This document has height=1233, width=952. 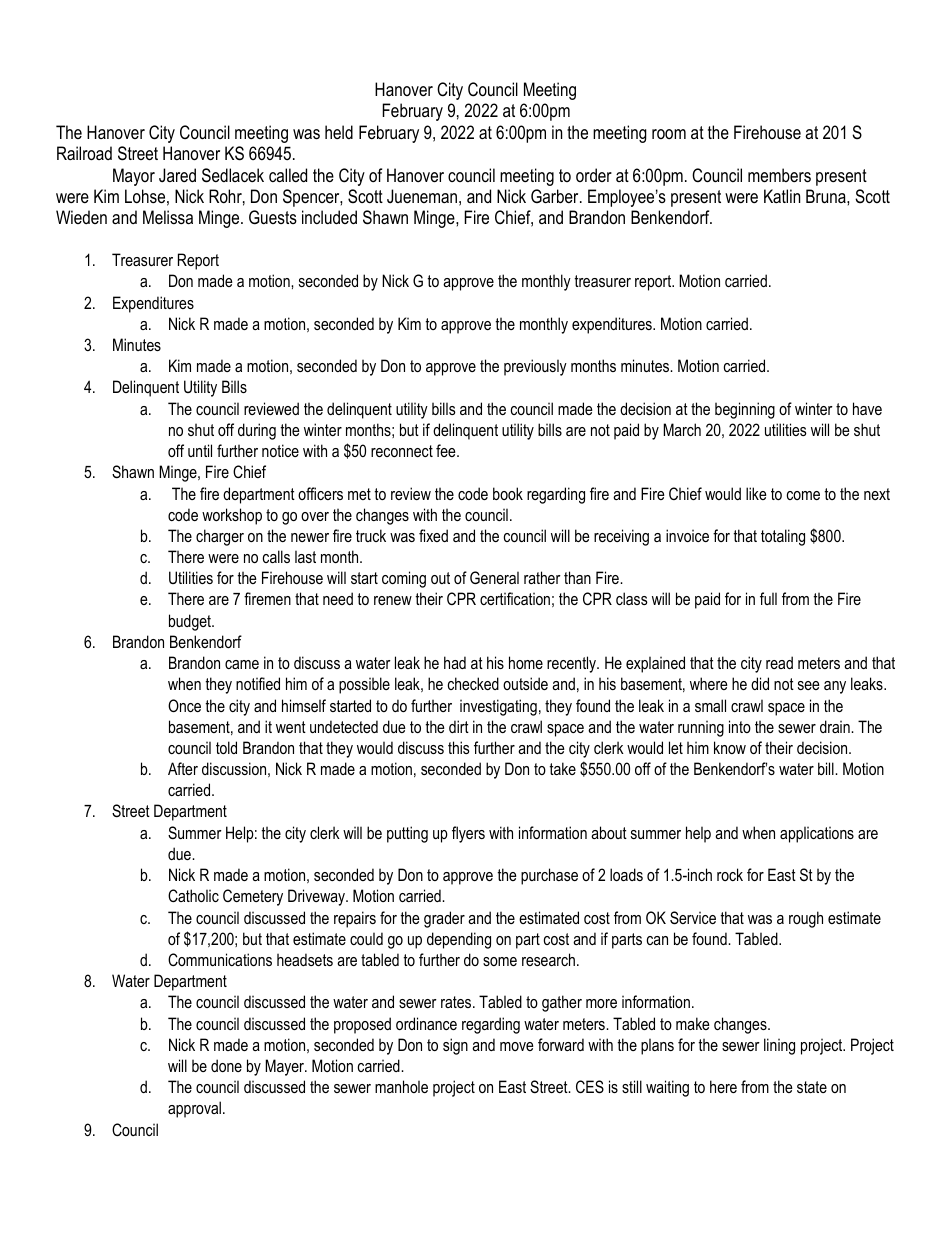 What do you see at coordinates (556, 196) in the document?
I see `Garber` at bounding box center [556, 196].
